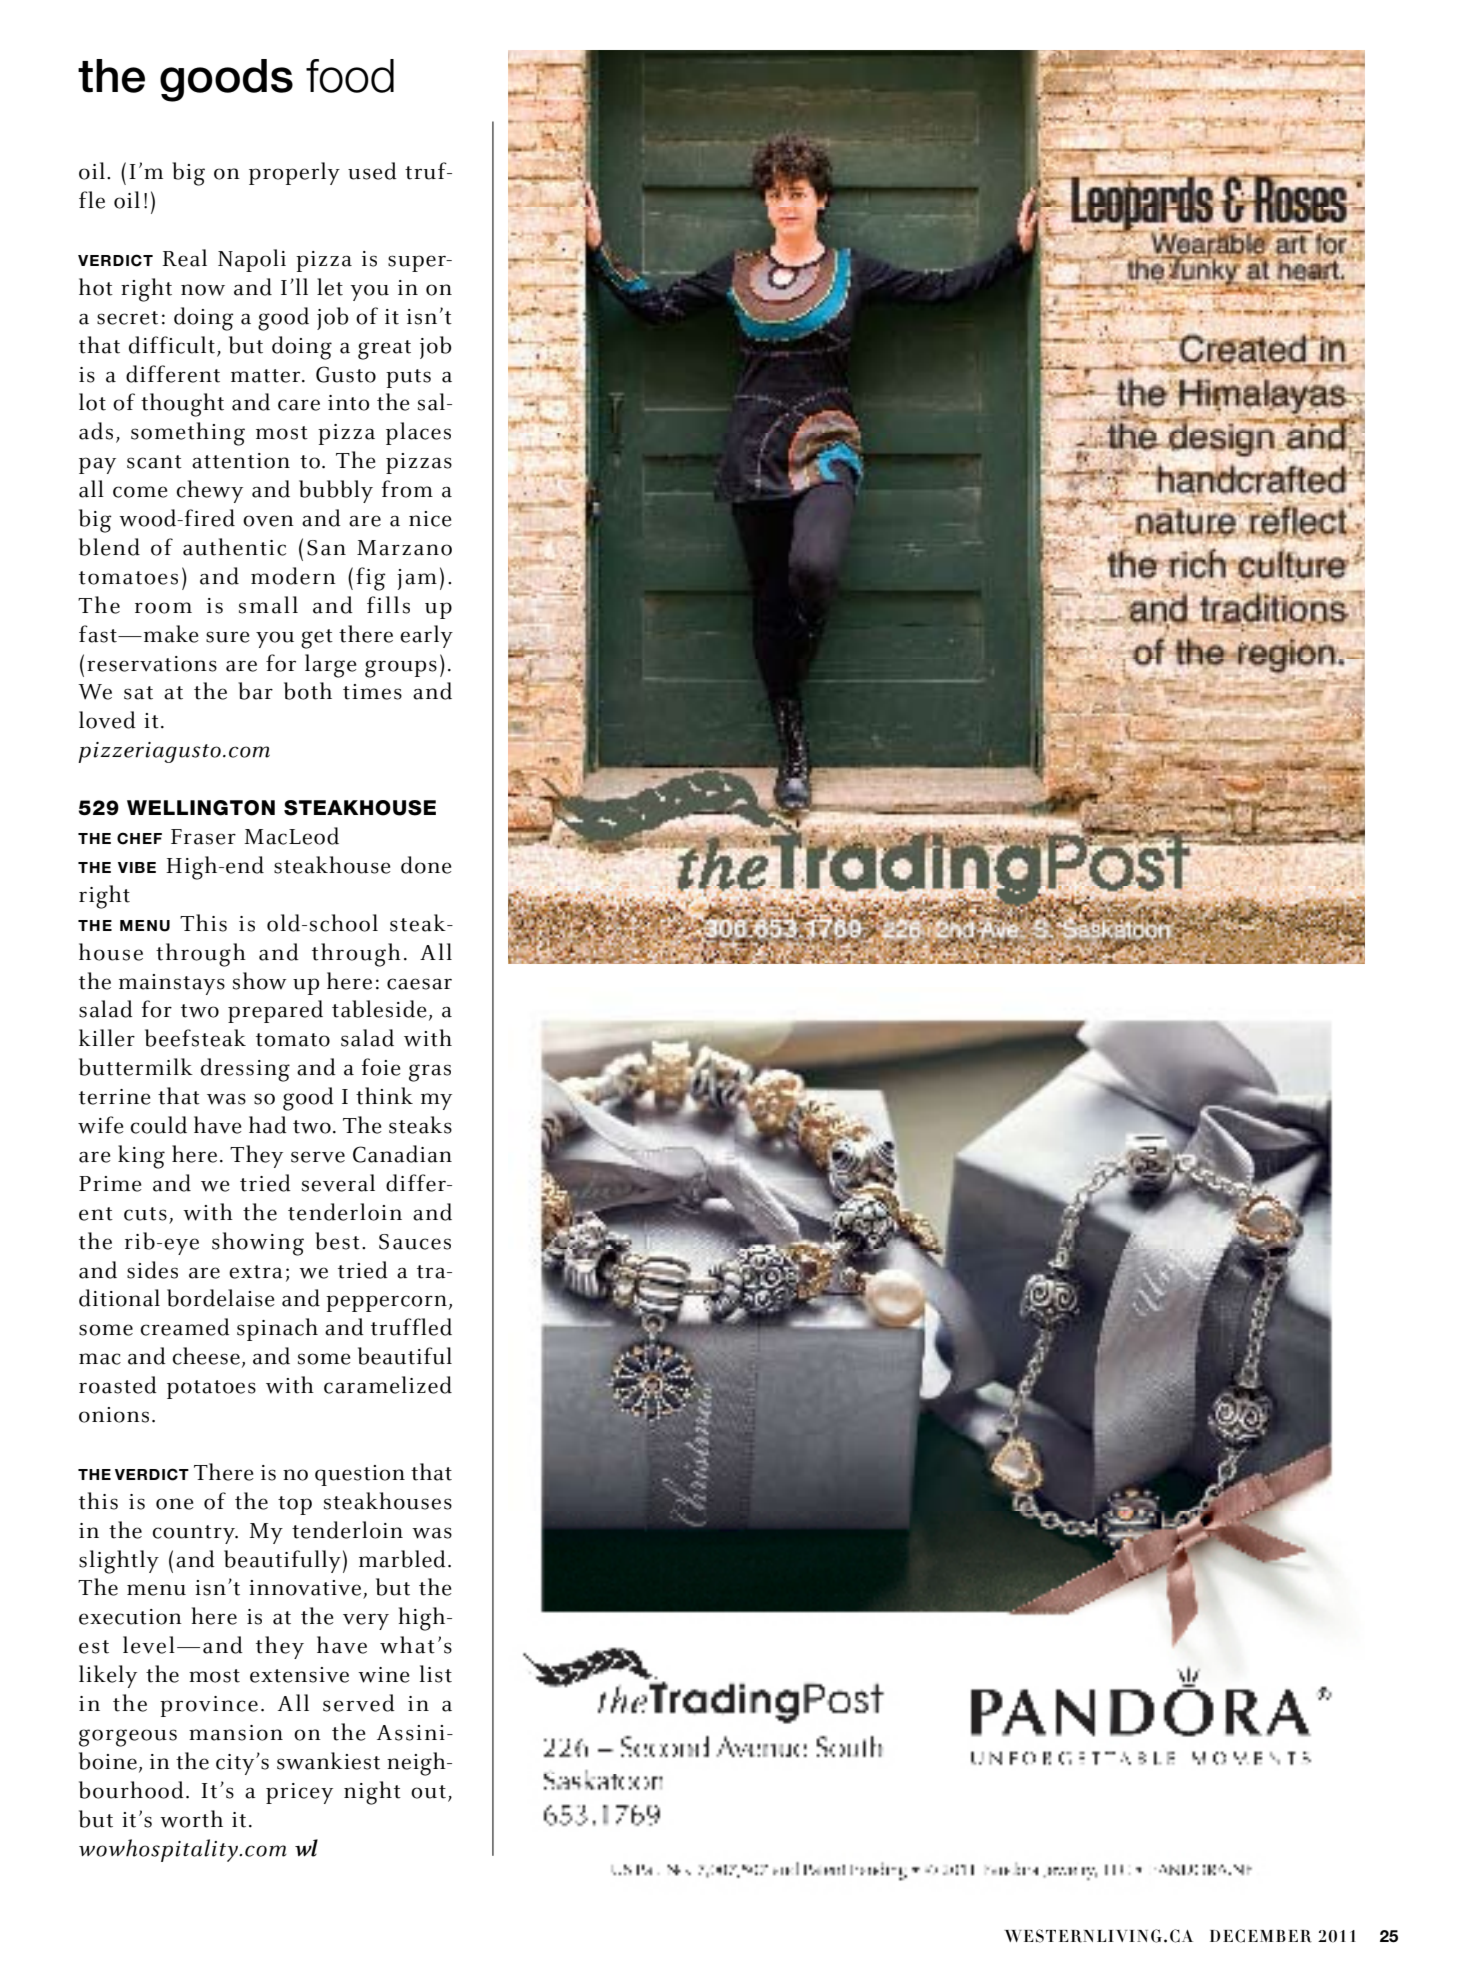 This page has width=1457, height=1988. Describe the element at coordinates (350, 76) in the page. I see `food` at that location.
